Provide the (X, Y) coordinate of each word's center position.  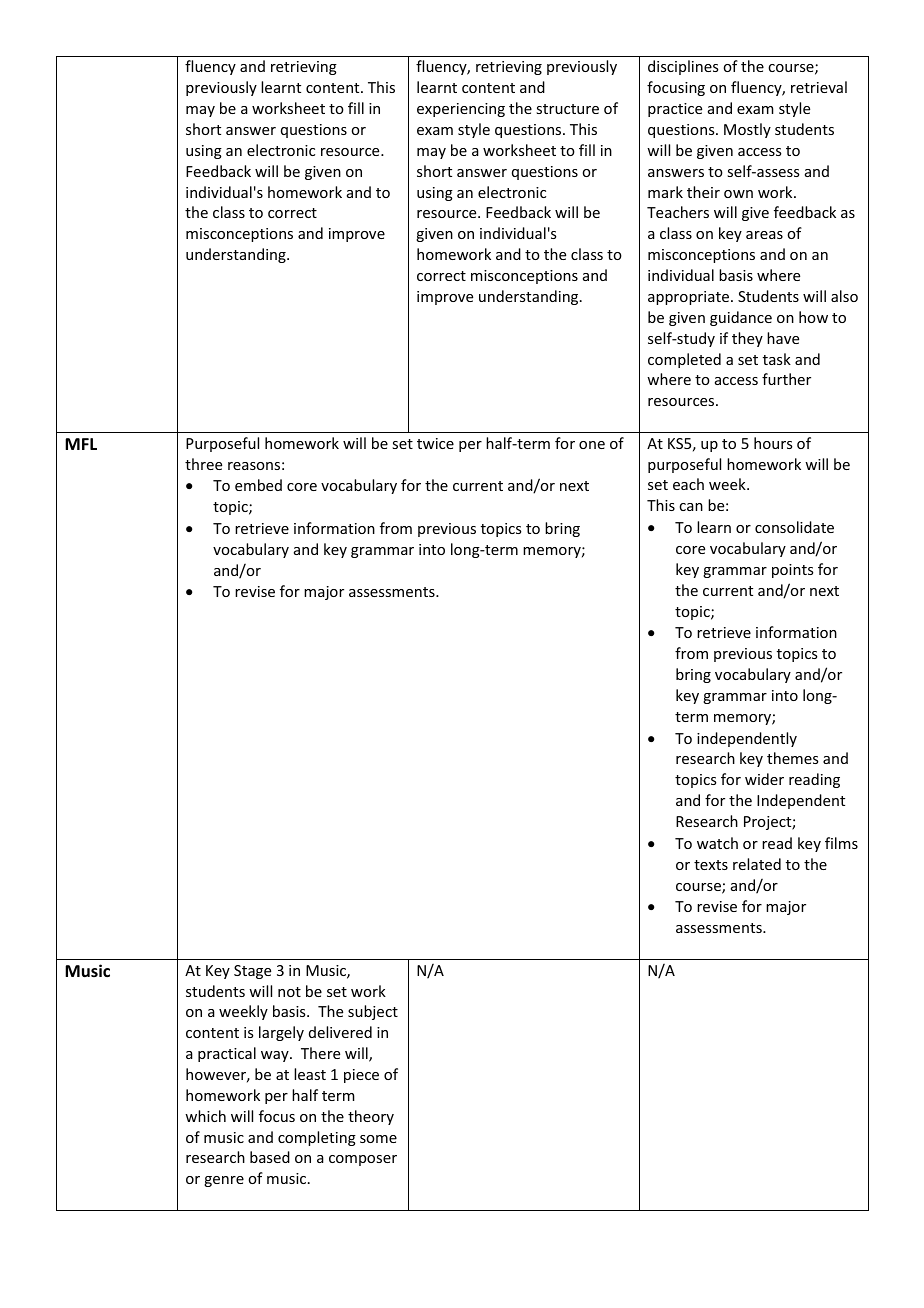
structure (567, 109)
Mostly (747, 130)
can (691, 507)
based (270, 1157)
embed (258, 485)
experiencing (461, 110)
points (792, 571)
